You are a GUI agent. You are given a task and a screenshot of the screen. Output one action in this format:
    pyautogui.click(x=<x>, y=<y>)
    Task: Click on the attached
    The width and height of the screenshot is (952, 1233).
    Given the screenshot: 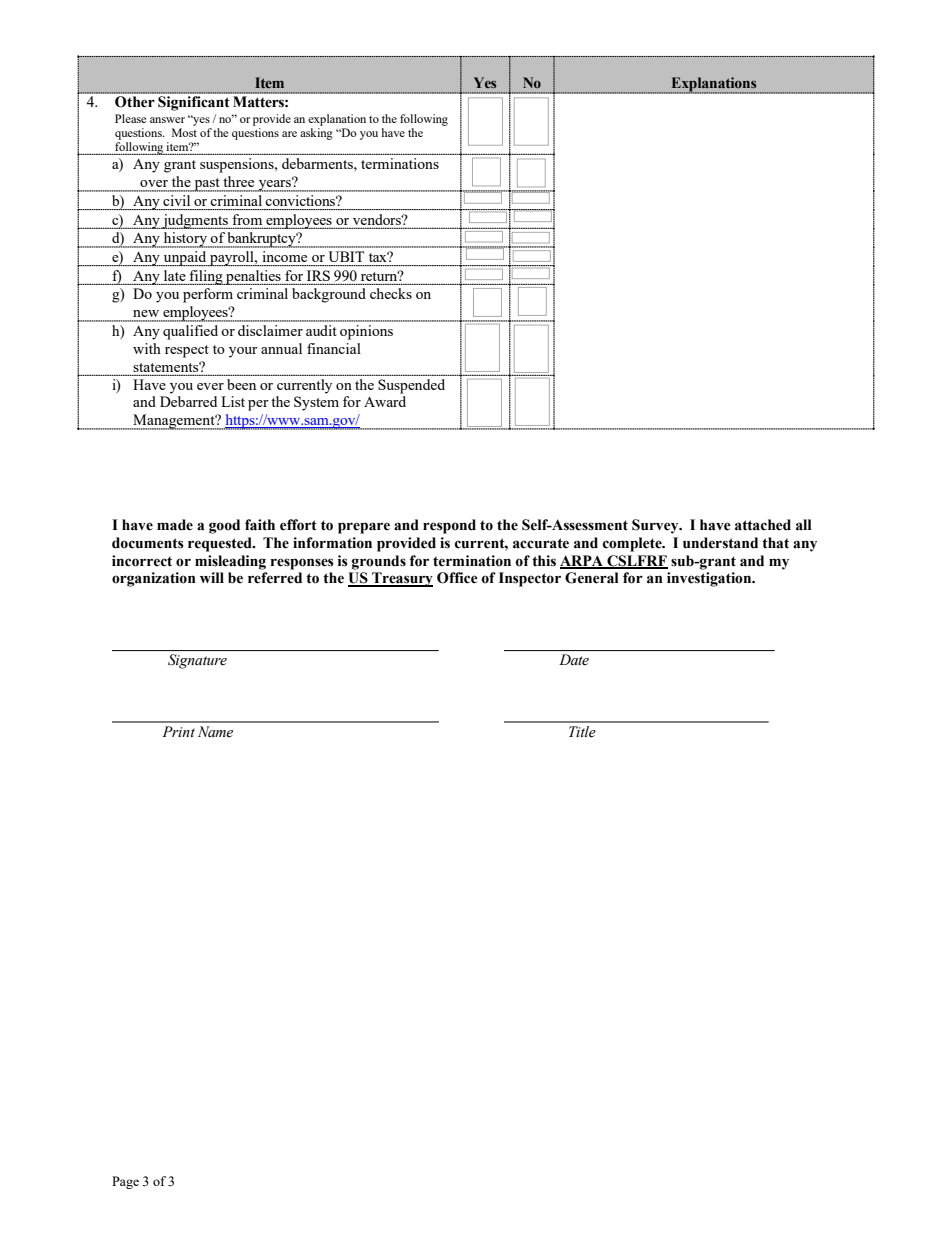 What is the action you would take?
    pyautogui.click(x=763, y=525)
